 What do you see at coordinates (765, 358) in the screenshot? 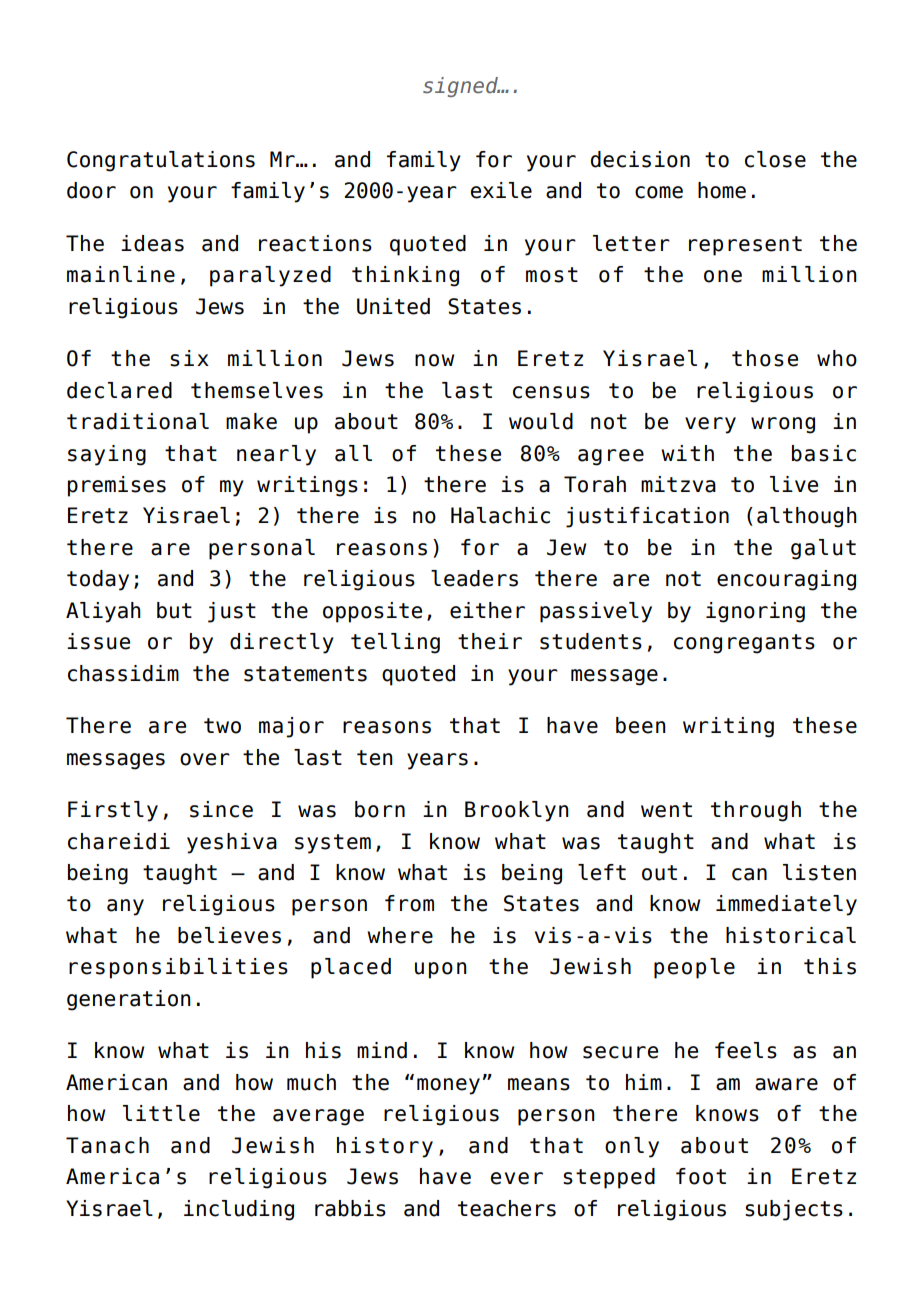
I see `those` at bounding box center [765, 358].
